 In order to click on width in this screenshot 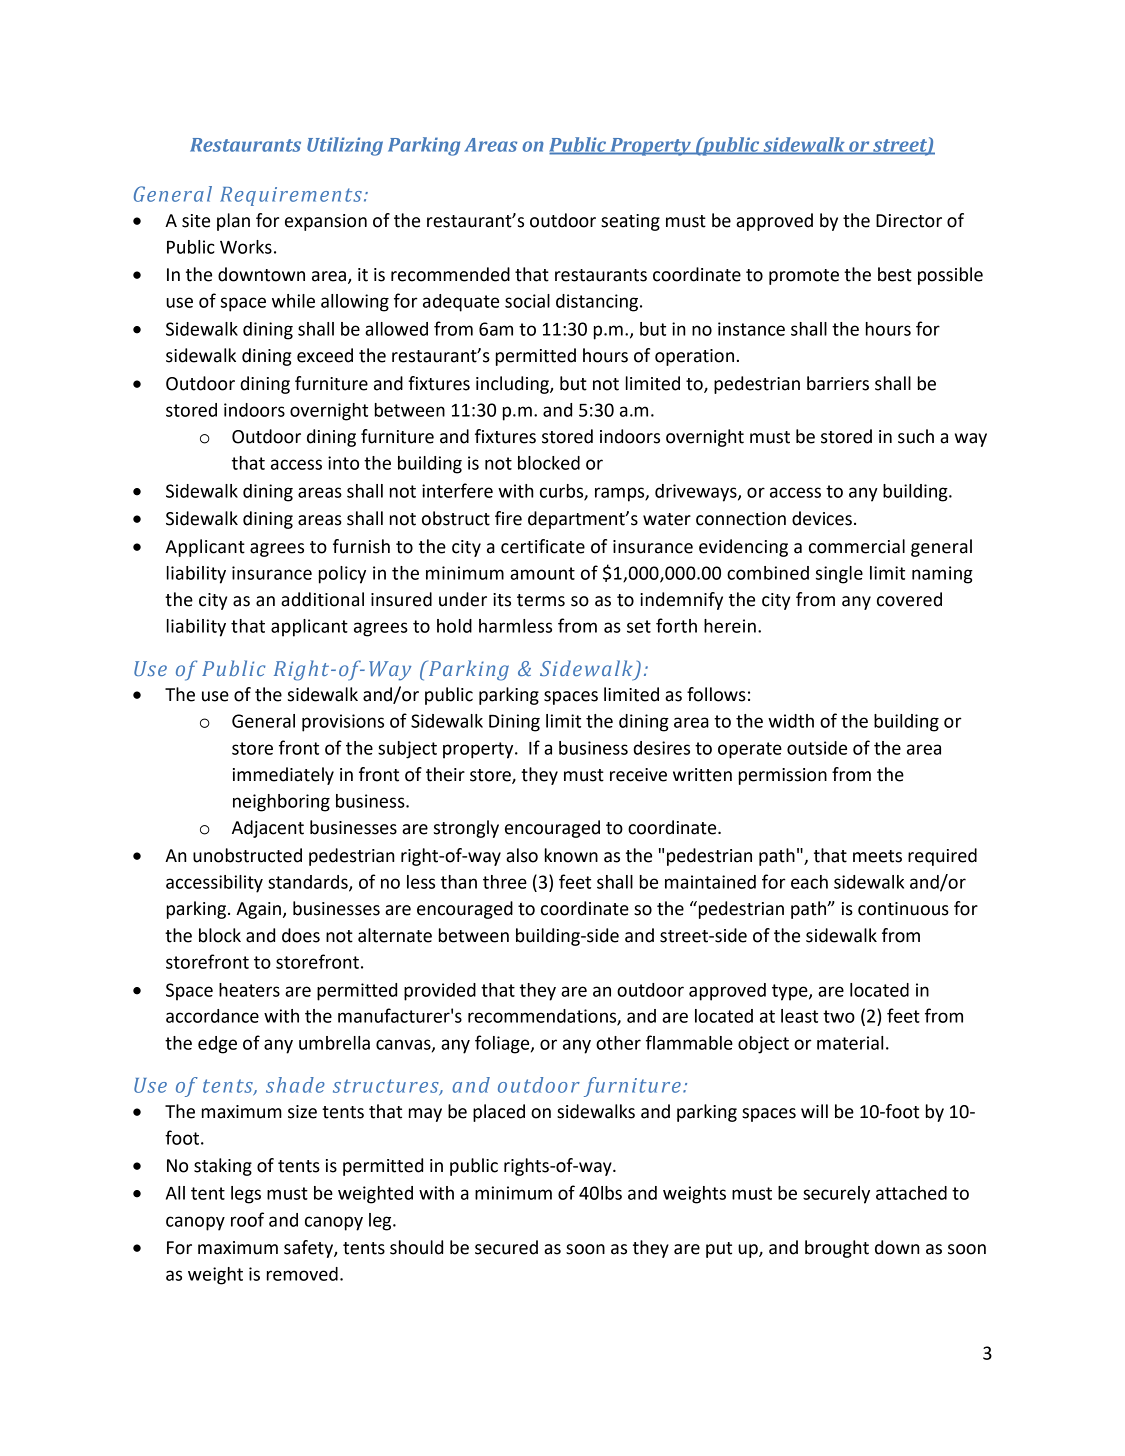, I will do `click(791, 721)`.
